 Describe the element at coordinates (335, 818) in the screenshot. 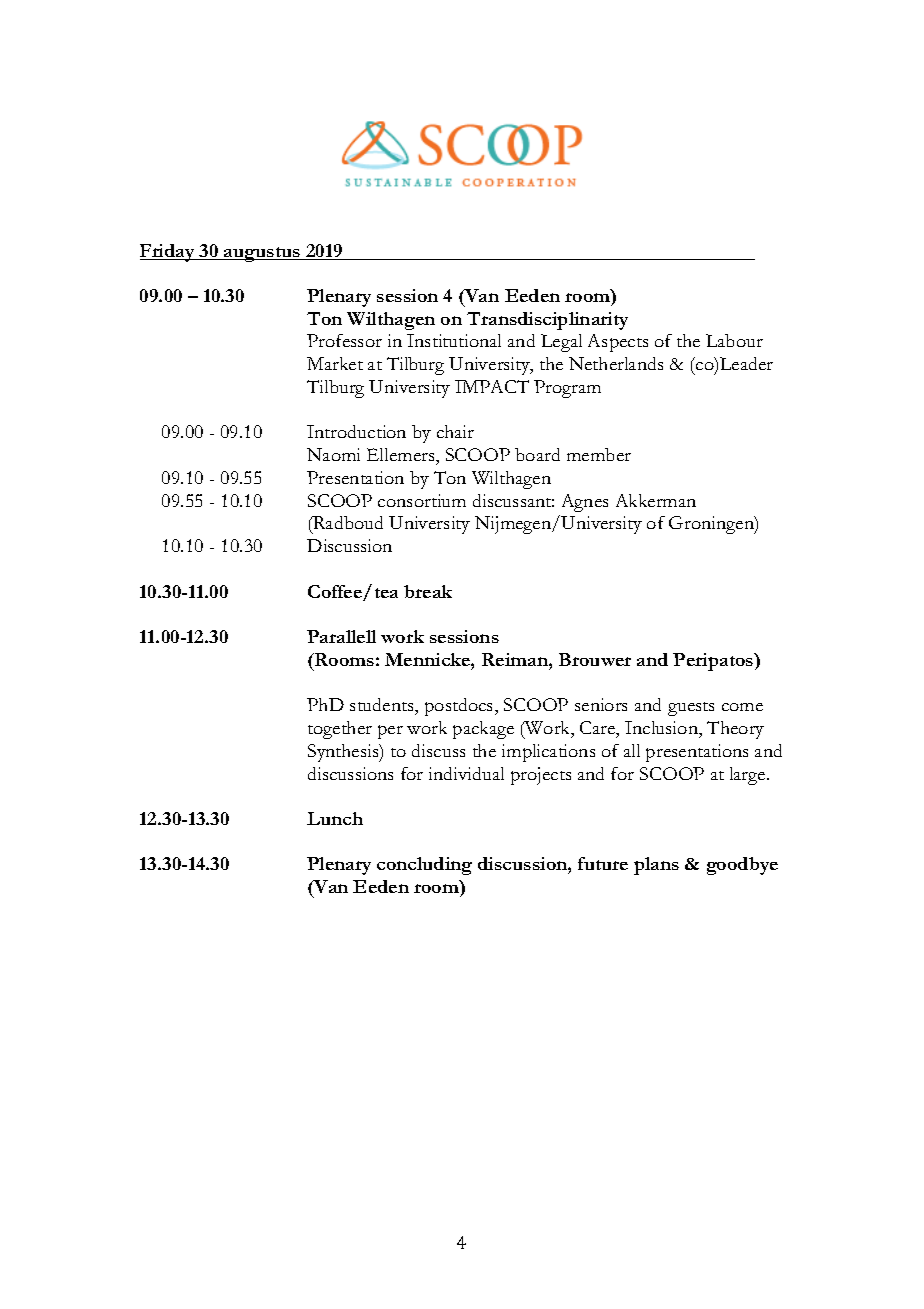

I see `Lunch` at that location.
